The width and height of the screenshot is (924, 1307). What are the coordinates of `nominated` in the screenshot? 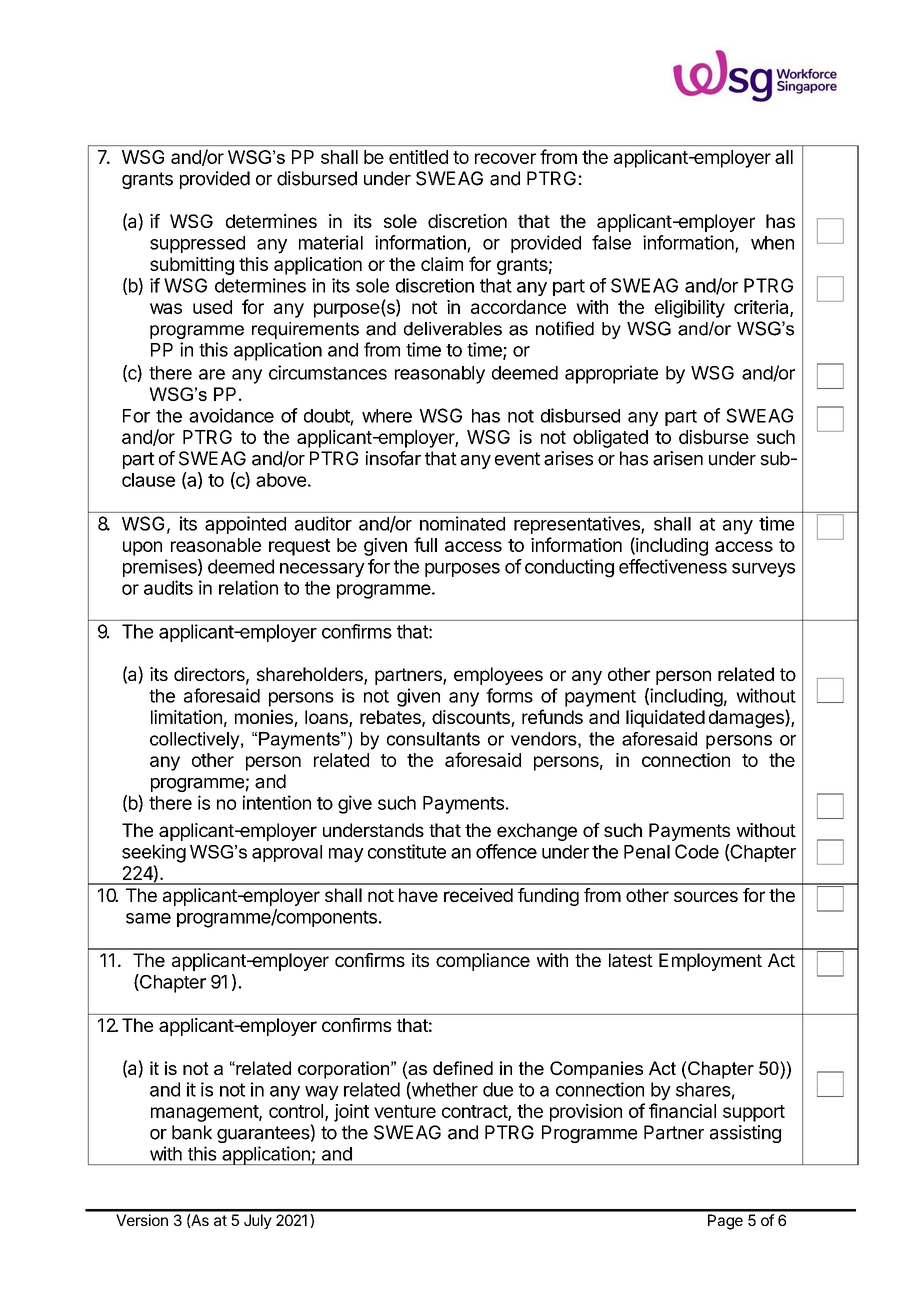 It's located at (462, 523).
